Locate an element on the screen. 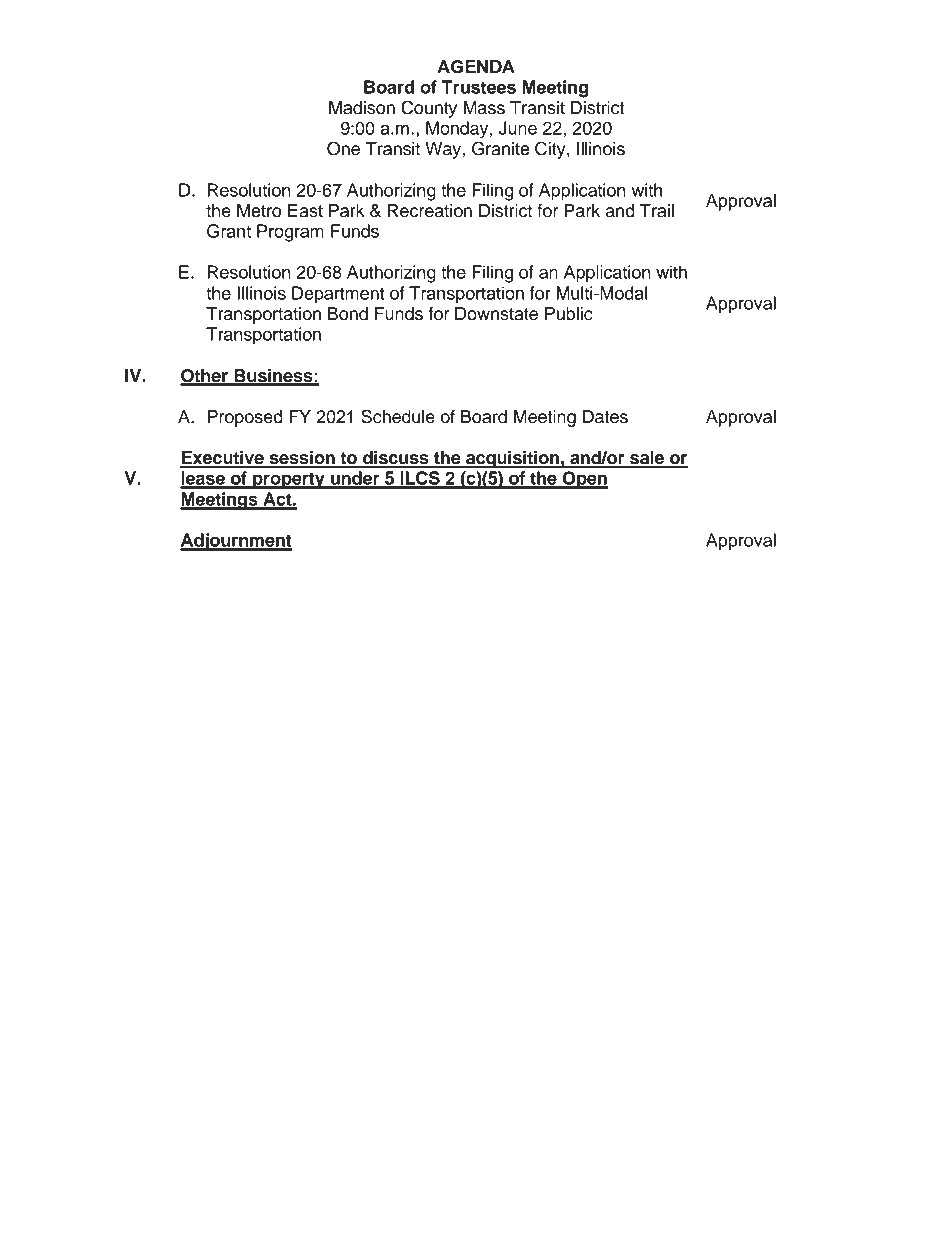  Public is located at coordinates (569, 314).
